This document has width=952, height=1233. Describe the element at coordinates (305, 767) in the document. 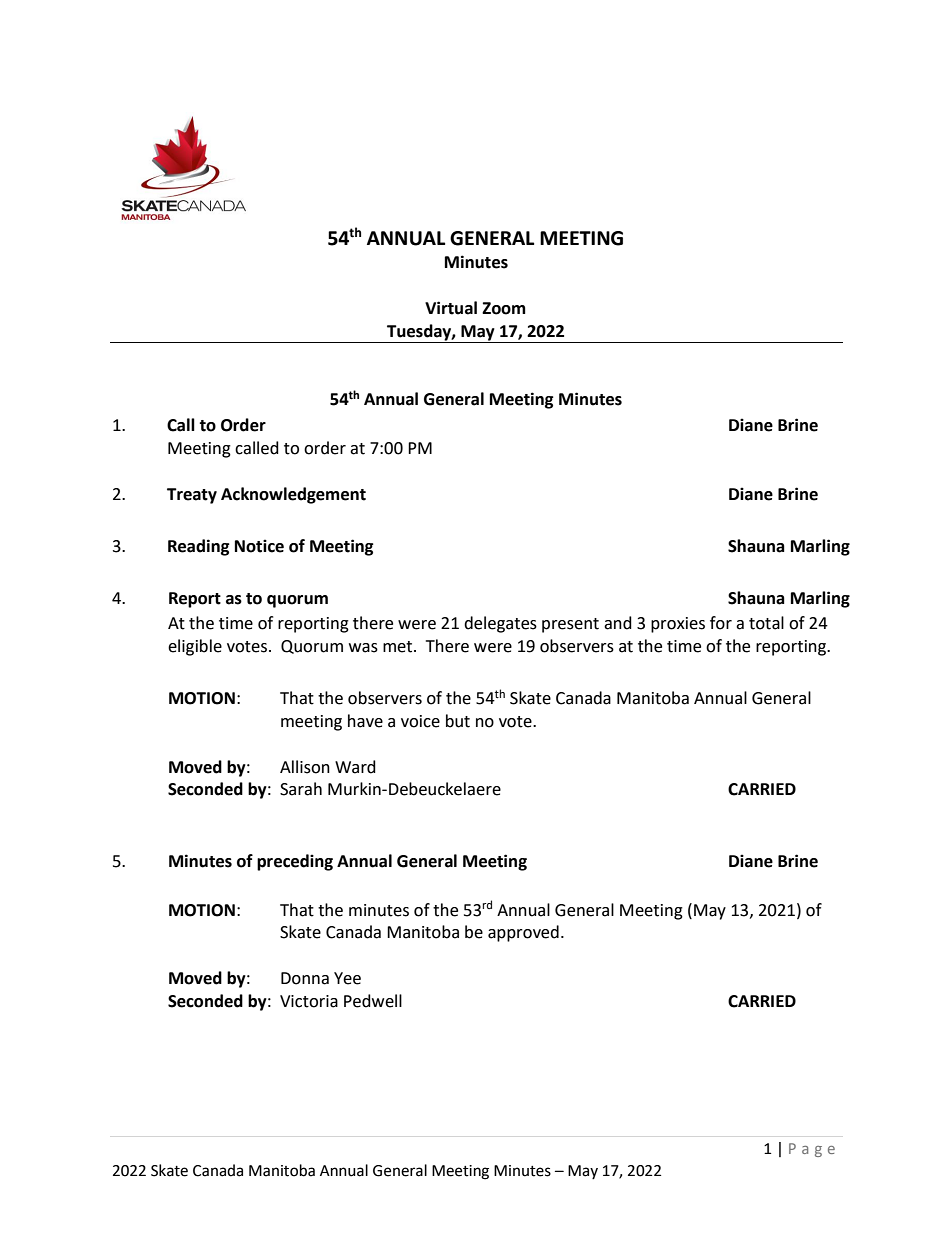

I see `Allison` at that location.
